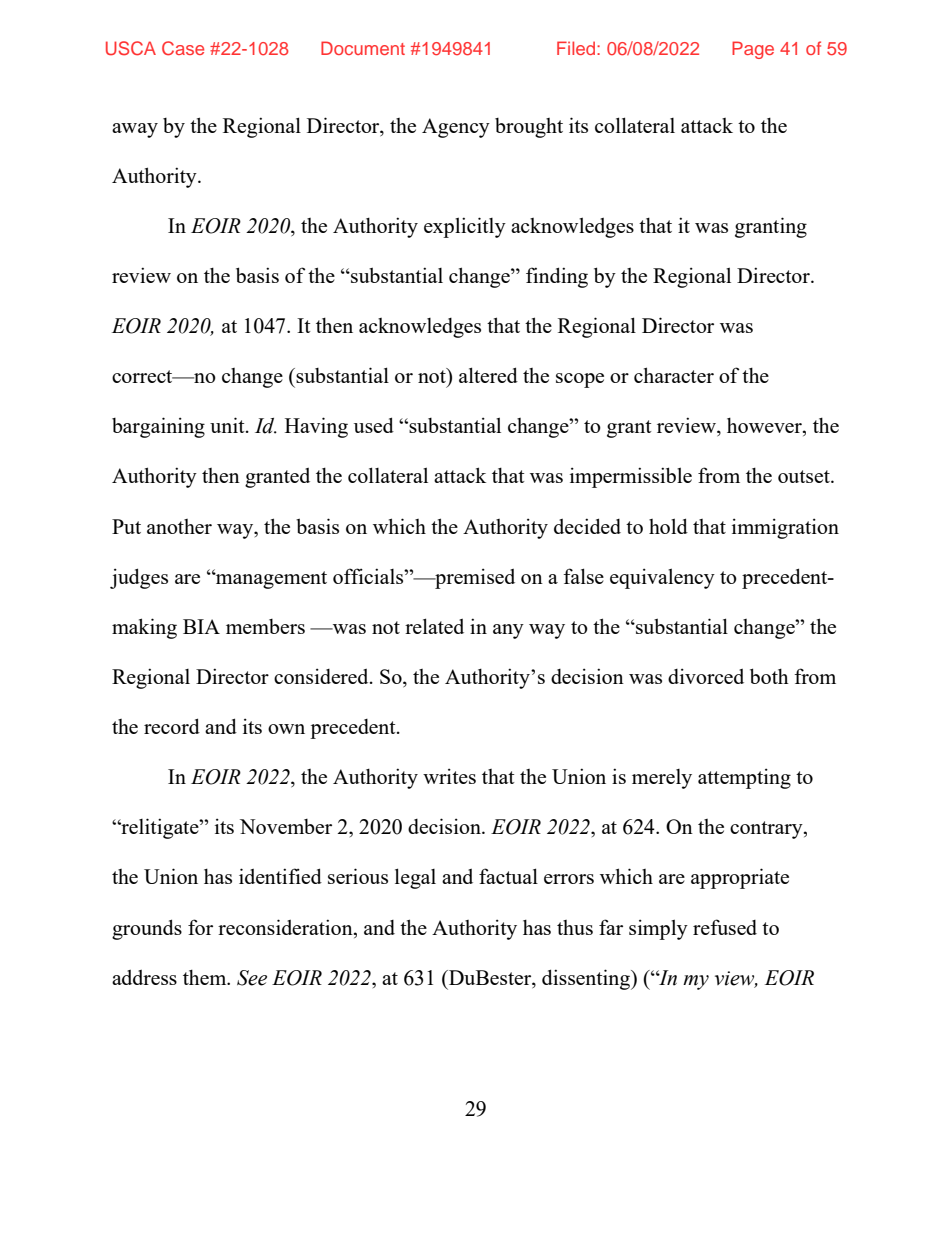 Image resolution: width=952 pixels, height=1233 pixels. Describe the element at coordinates (706, 676) in the page. I see `divorced` at that location.
